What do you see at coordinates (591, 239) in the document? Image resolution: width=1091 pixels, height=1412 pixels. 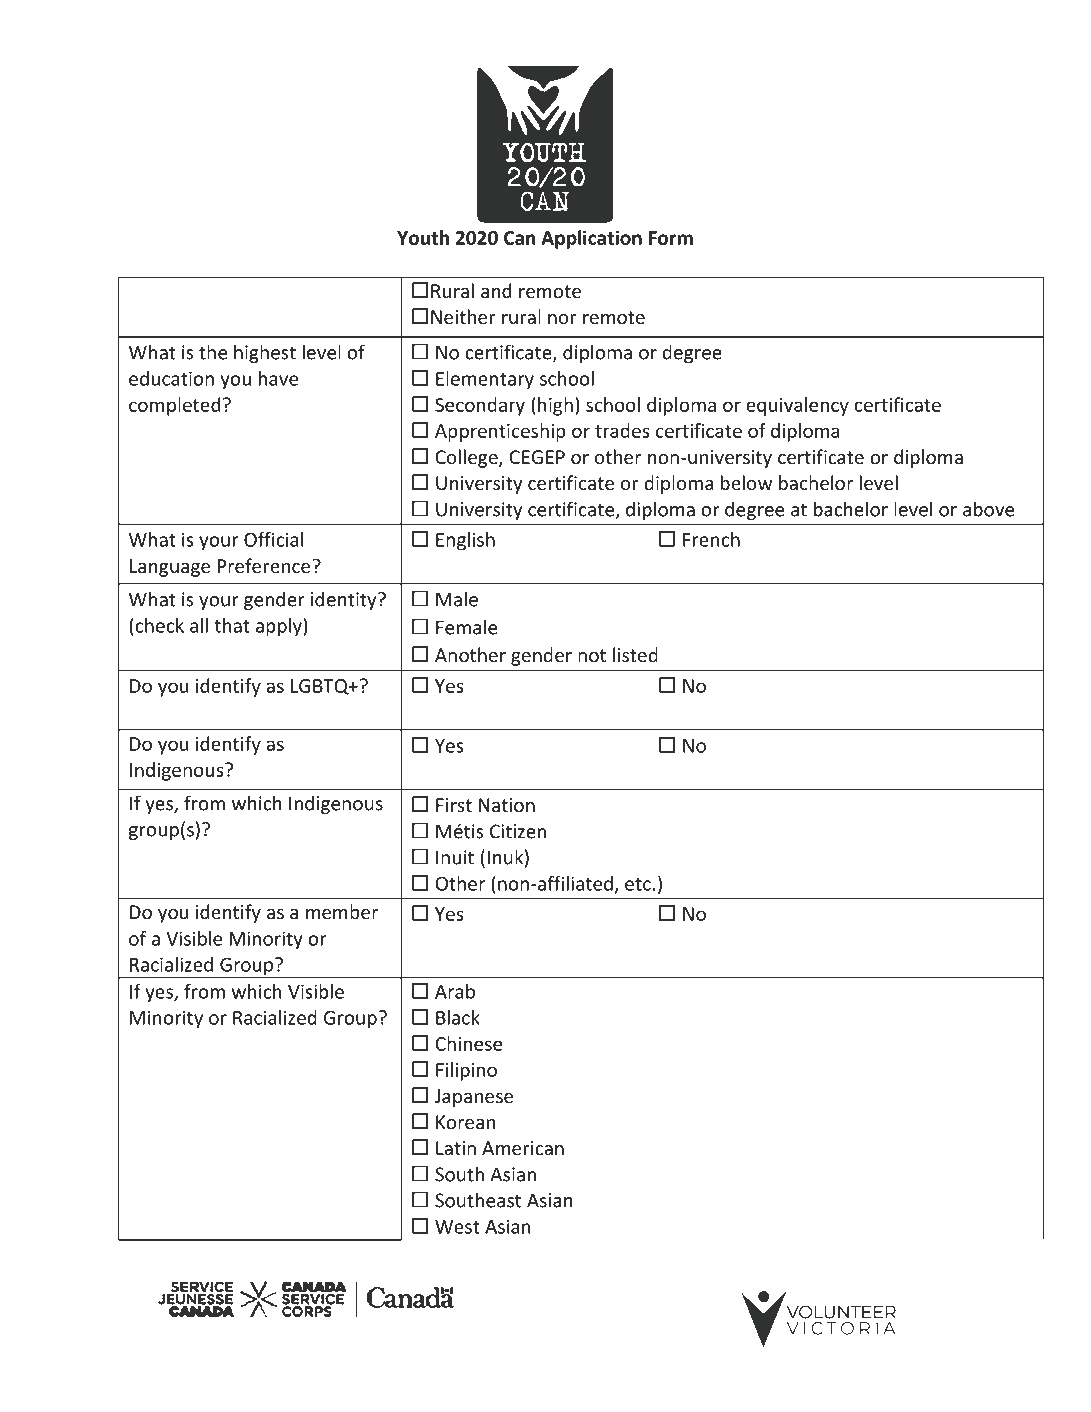 I see `Application` at bounding box center [591, 239].
